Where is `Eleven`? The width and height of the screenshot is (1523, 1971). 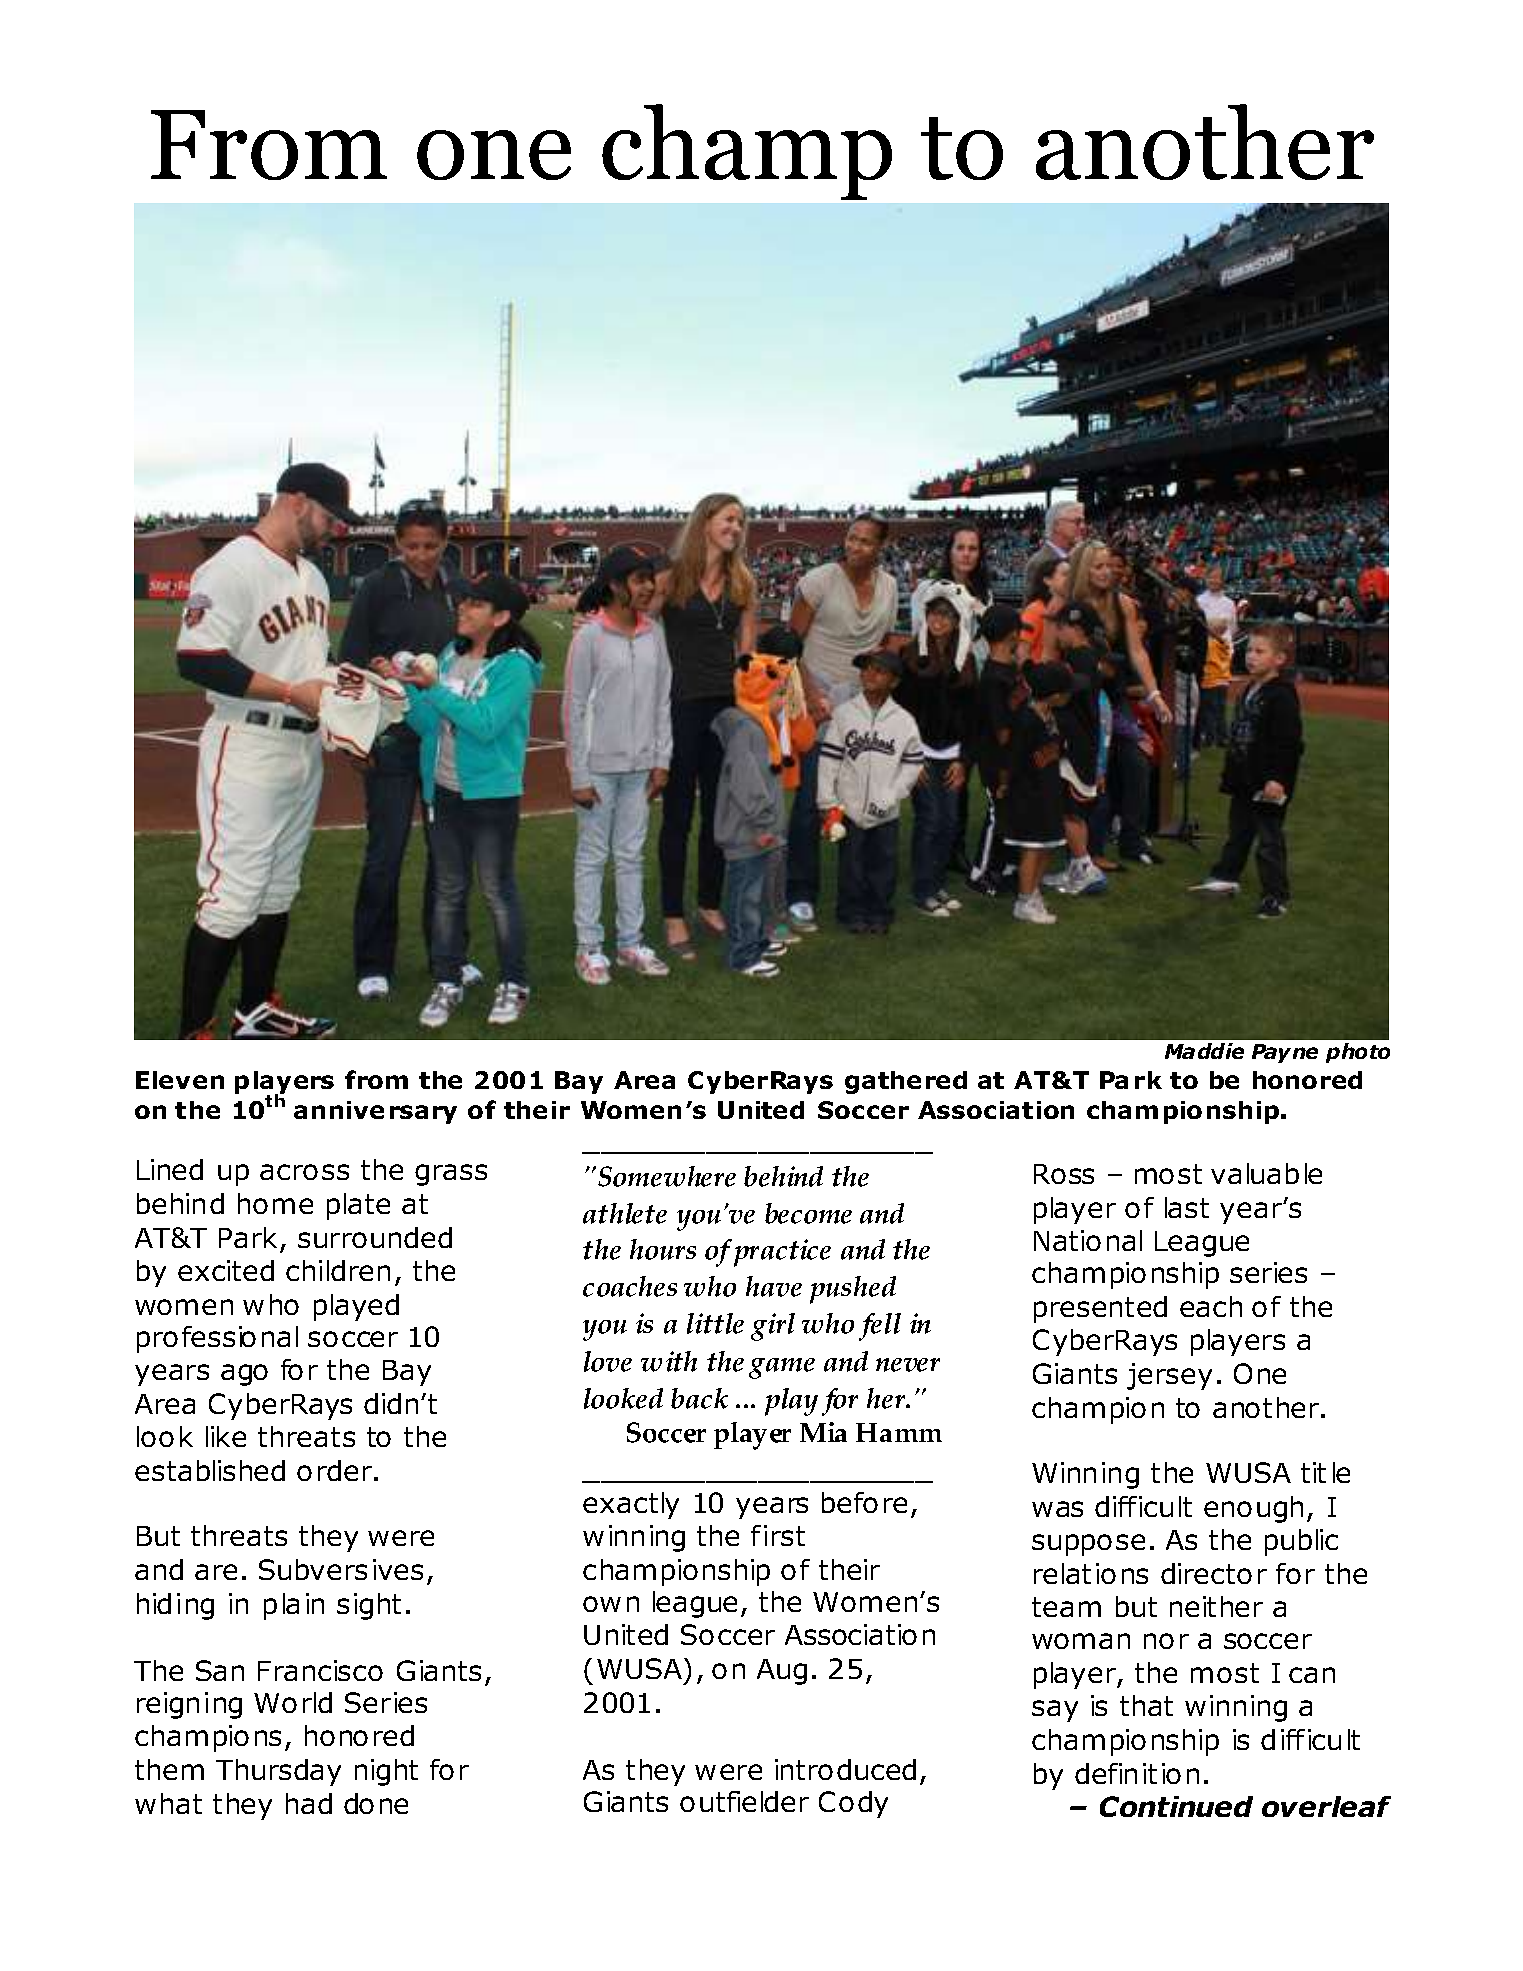 Eleven is located at coordinates (180, 1080).
